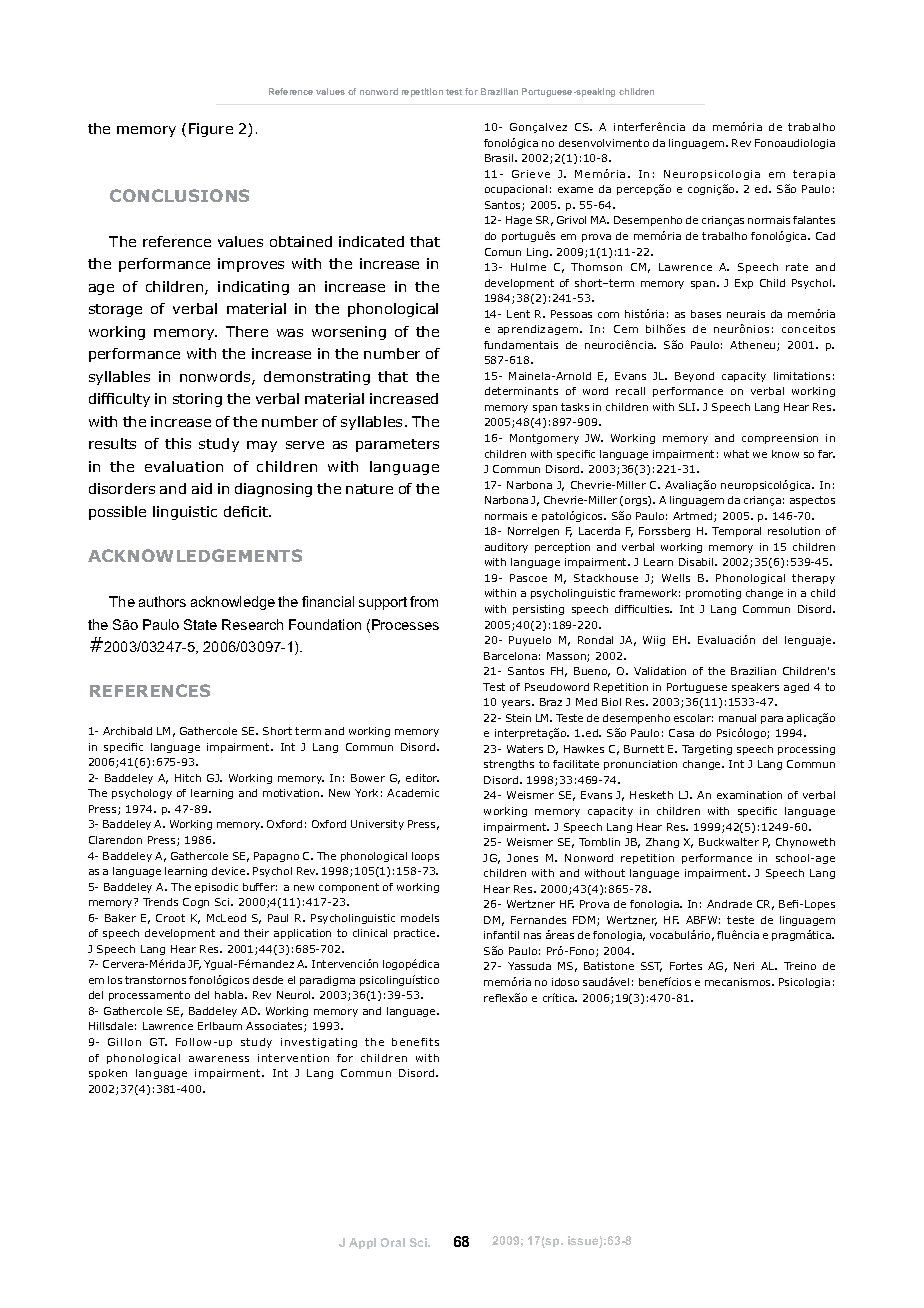  What do you see at coordinates (729, 904) in the image?
I see `Andrade` at bounding box center [729, 904].
